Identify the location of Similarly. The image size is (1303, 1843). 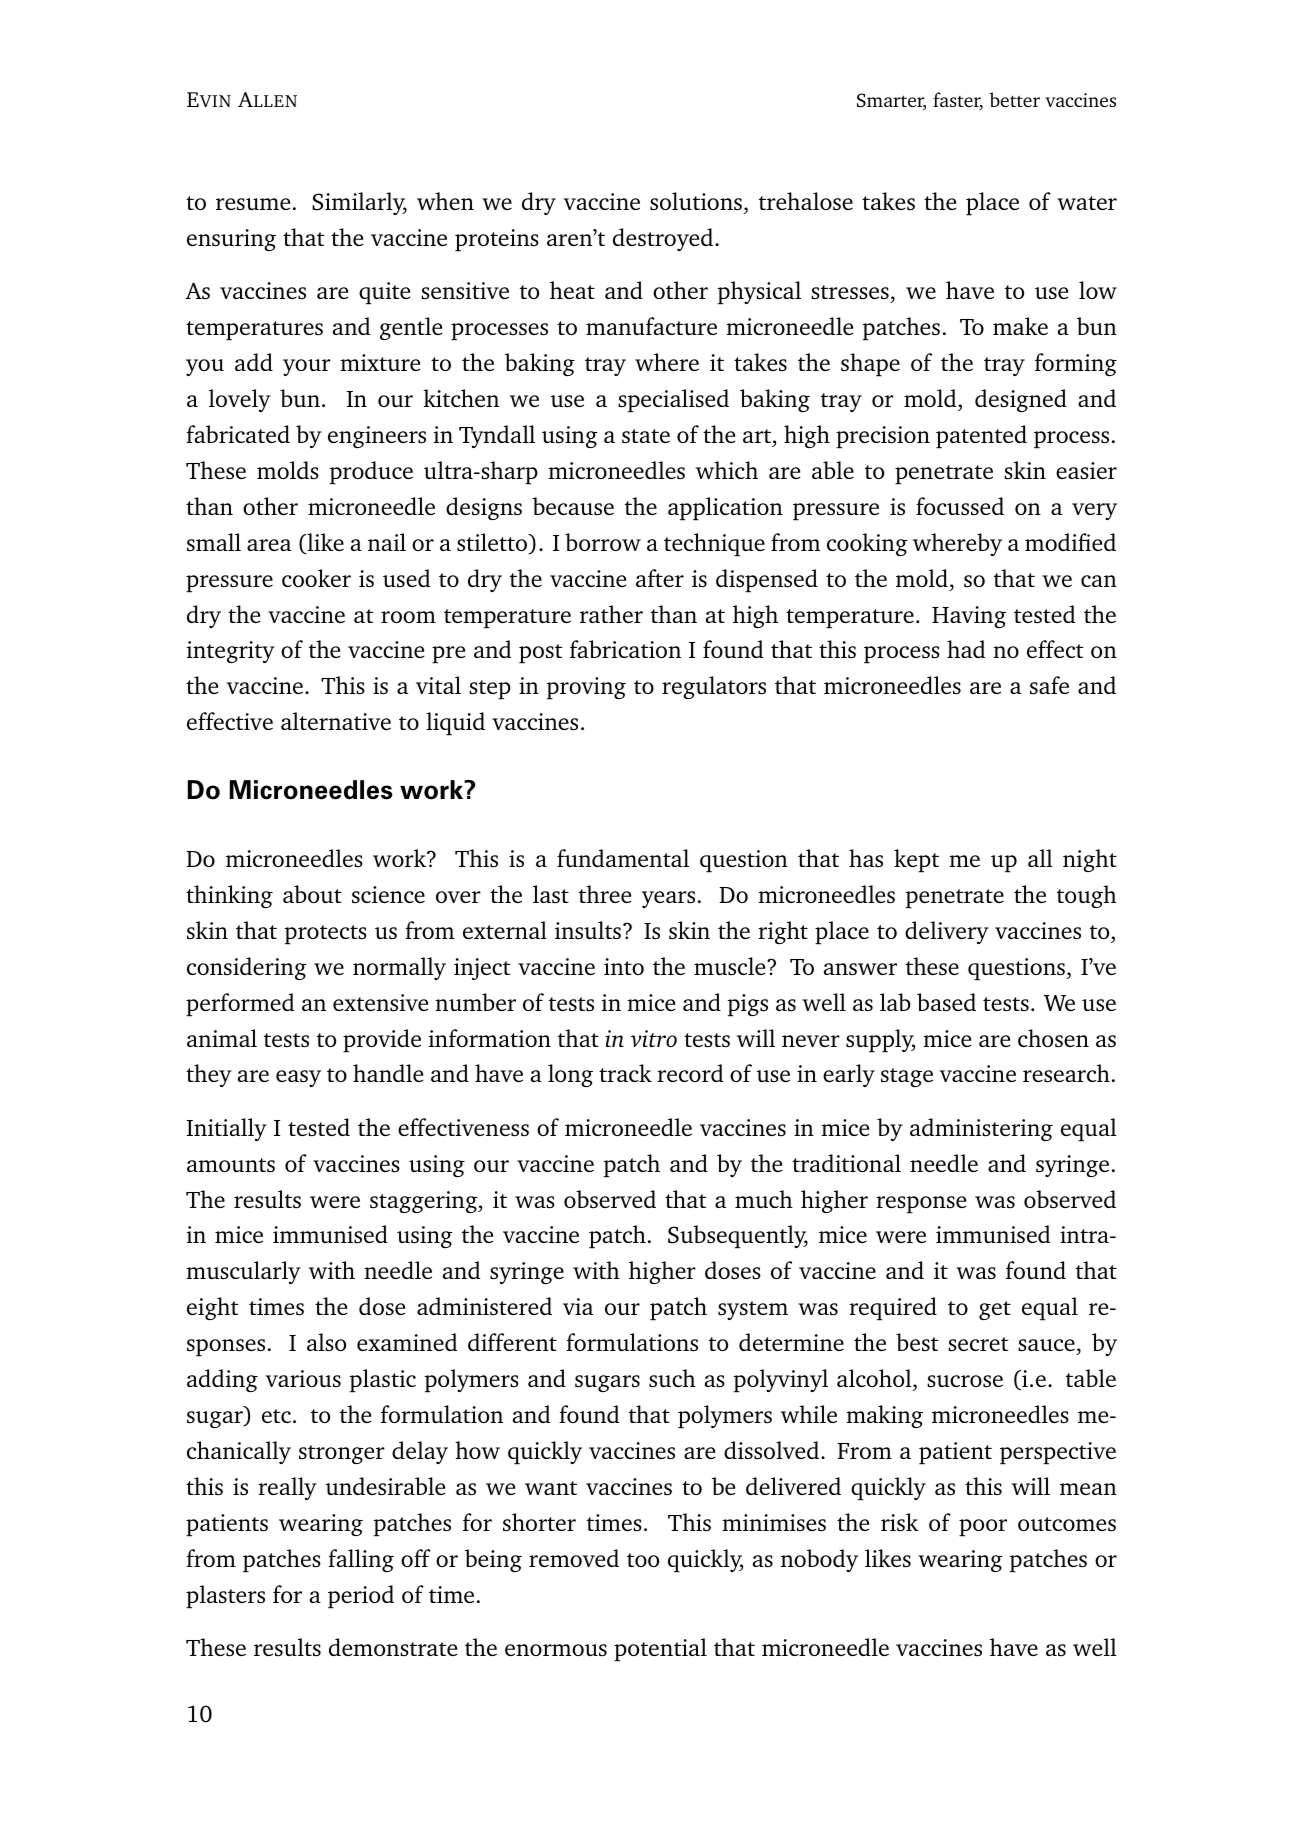
(359, 203).
